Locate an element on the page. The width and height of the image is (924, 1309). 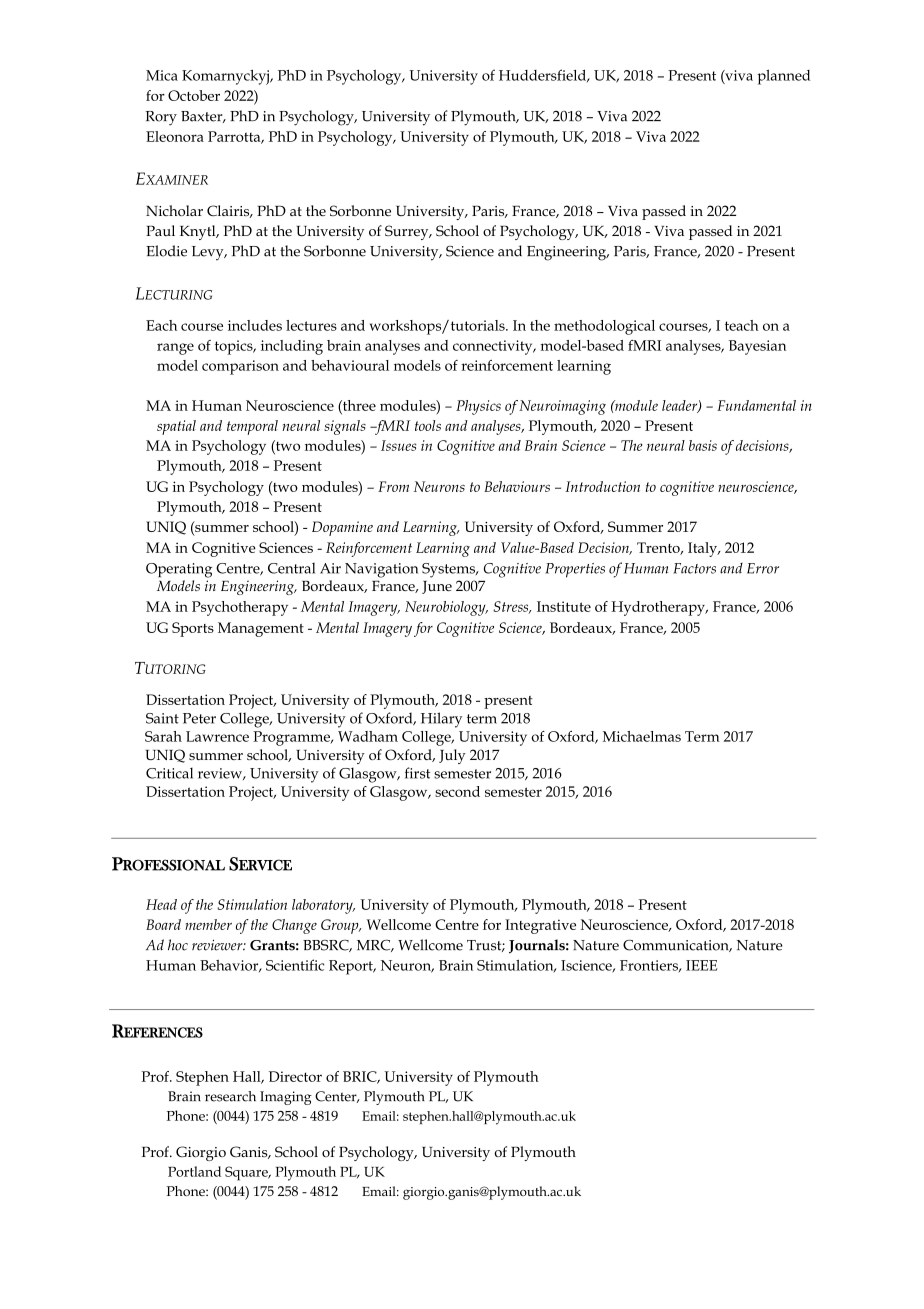
Neurobiology is located at coordinates (446, 608).
